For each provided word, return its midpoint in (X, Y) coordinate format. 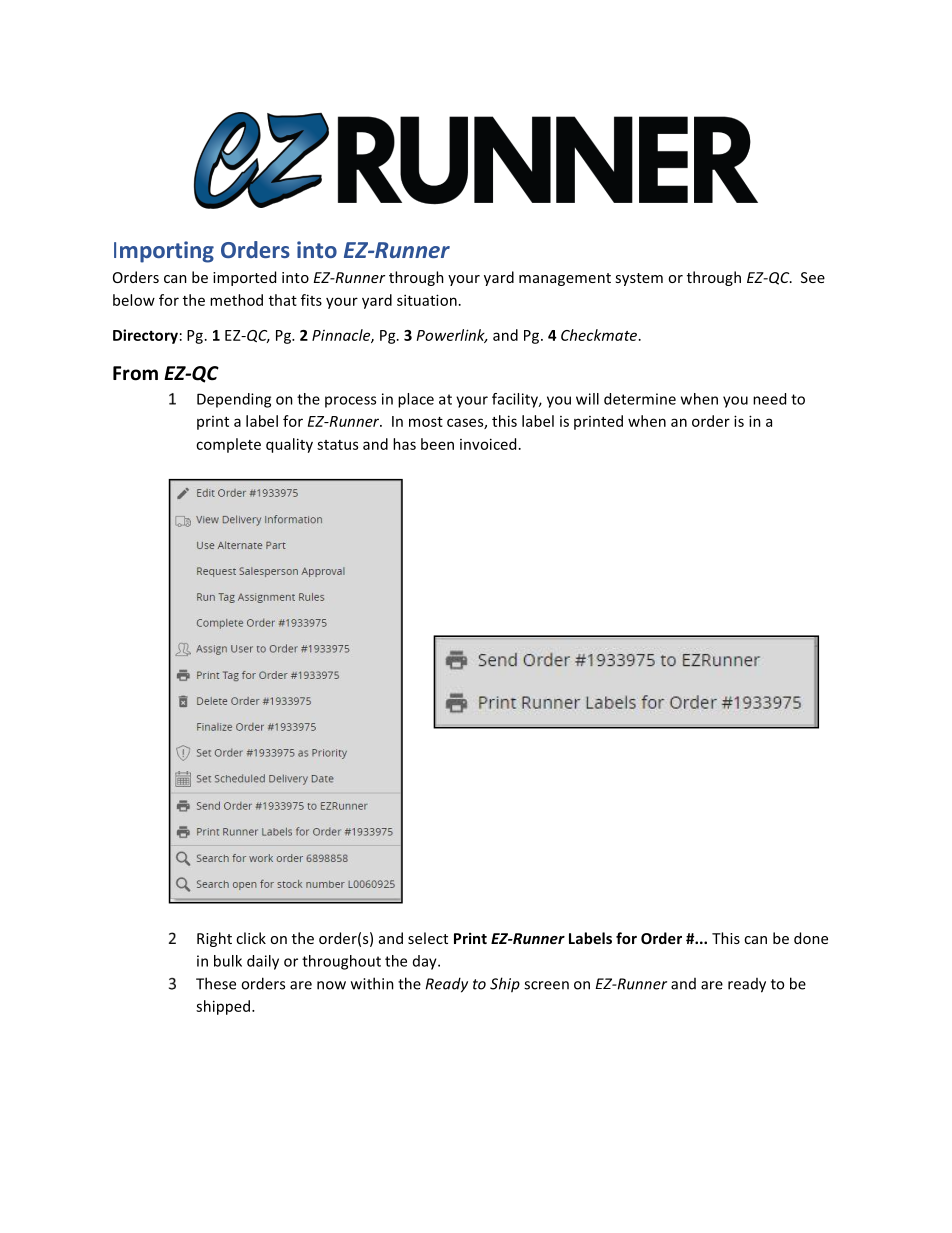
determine (640, 399)
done (811, 938)
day (426, 962)
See (813, 277)
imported (244, 278)
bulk (228, 961)
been (437, 444)
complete (228, 445)
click (251, 938)
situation (427, 300)
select (428, 938)
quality (289, 445)
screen (546, 985)
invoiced (488, 444)
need (769, 399)
